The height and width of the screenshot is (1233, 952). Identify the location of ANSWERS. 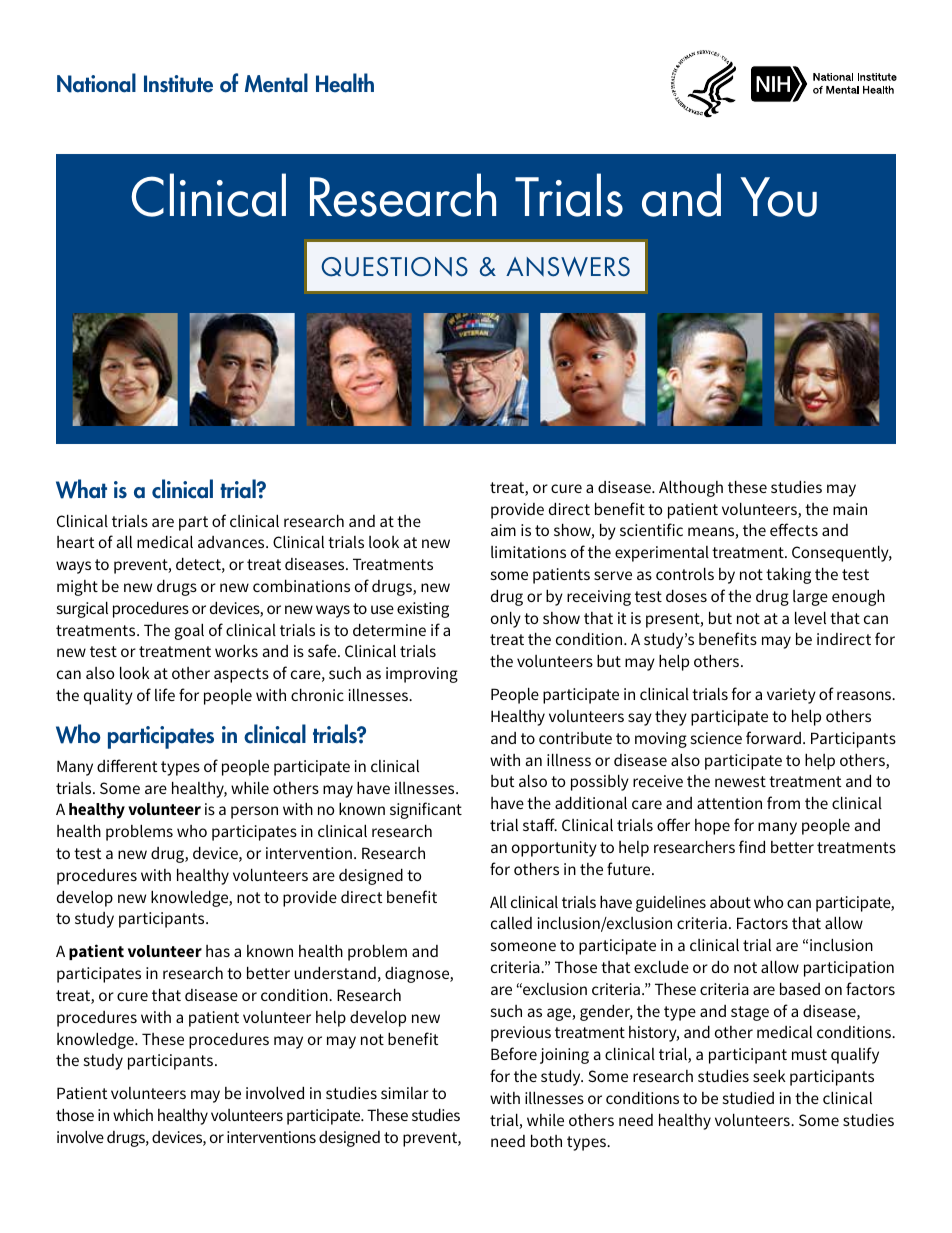
(568, 267).
